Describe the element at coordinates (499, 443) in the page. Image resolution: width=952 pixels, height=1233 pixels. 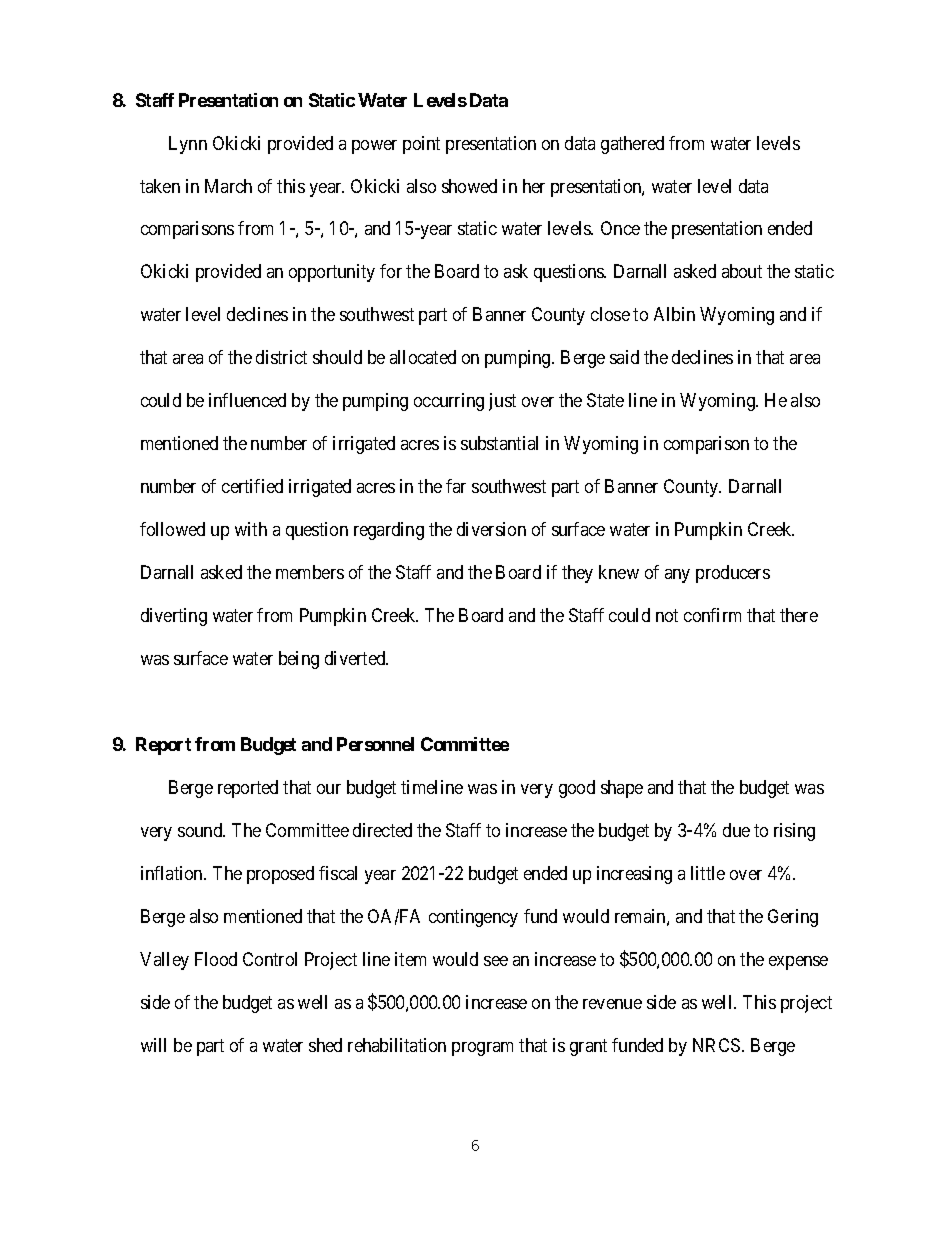
I see `substantial` at that location.
